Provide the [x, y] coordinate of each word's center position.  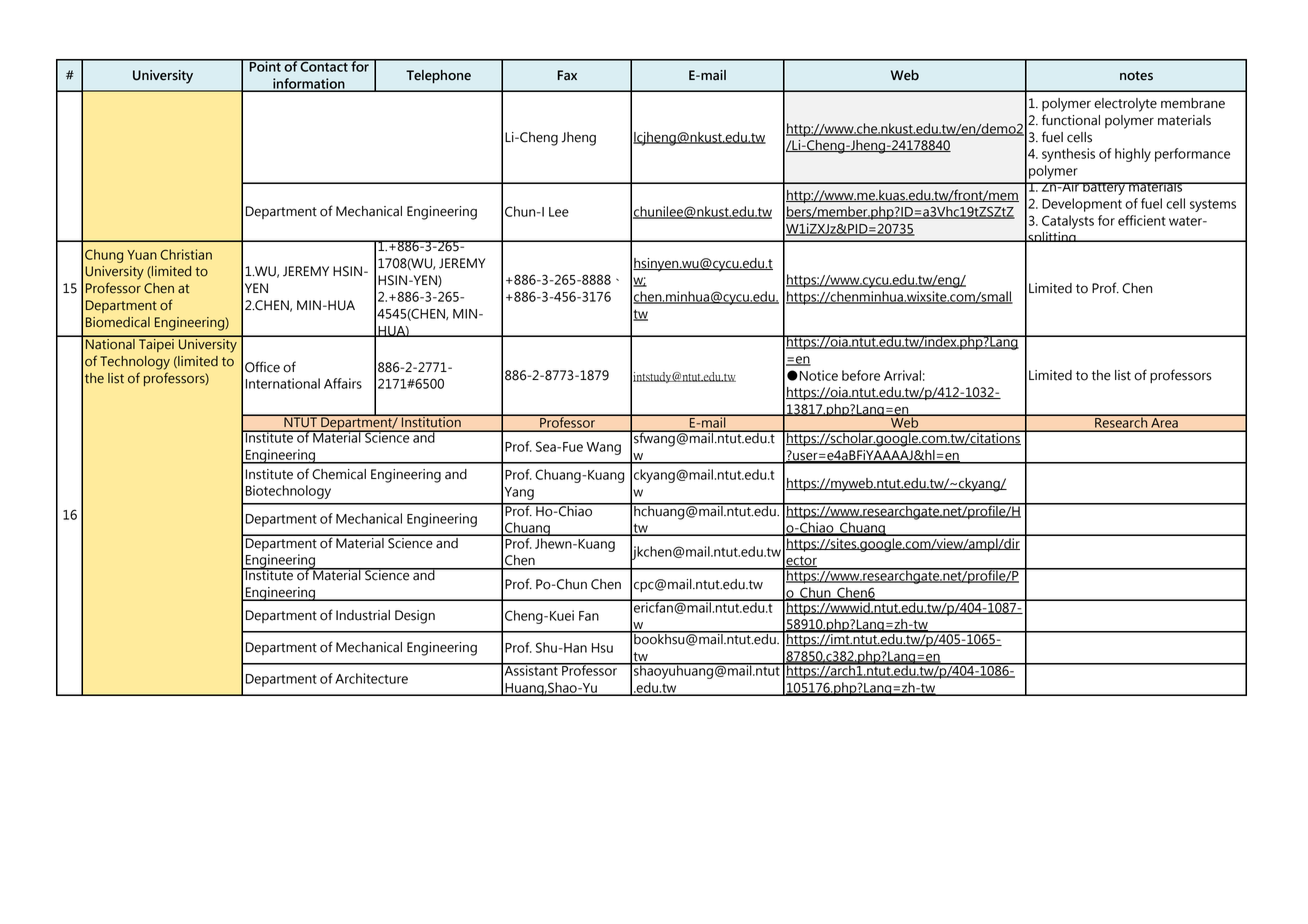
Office [262, 367]
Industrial [363, 615]
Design [415, 617]
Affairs [343, 383]
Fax [567, 75]
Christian [186, 254]
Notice [819, 375]
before [861, 375]
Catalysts [1068, 222]
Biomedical [118, 322]
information [309, 84]
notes [1136, 76]
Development [1082, 205]
